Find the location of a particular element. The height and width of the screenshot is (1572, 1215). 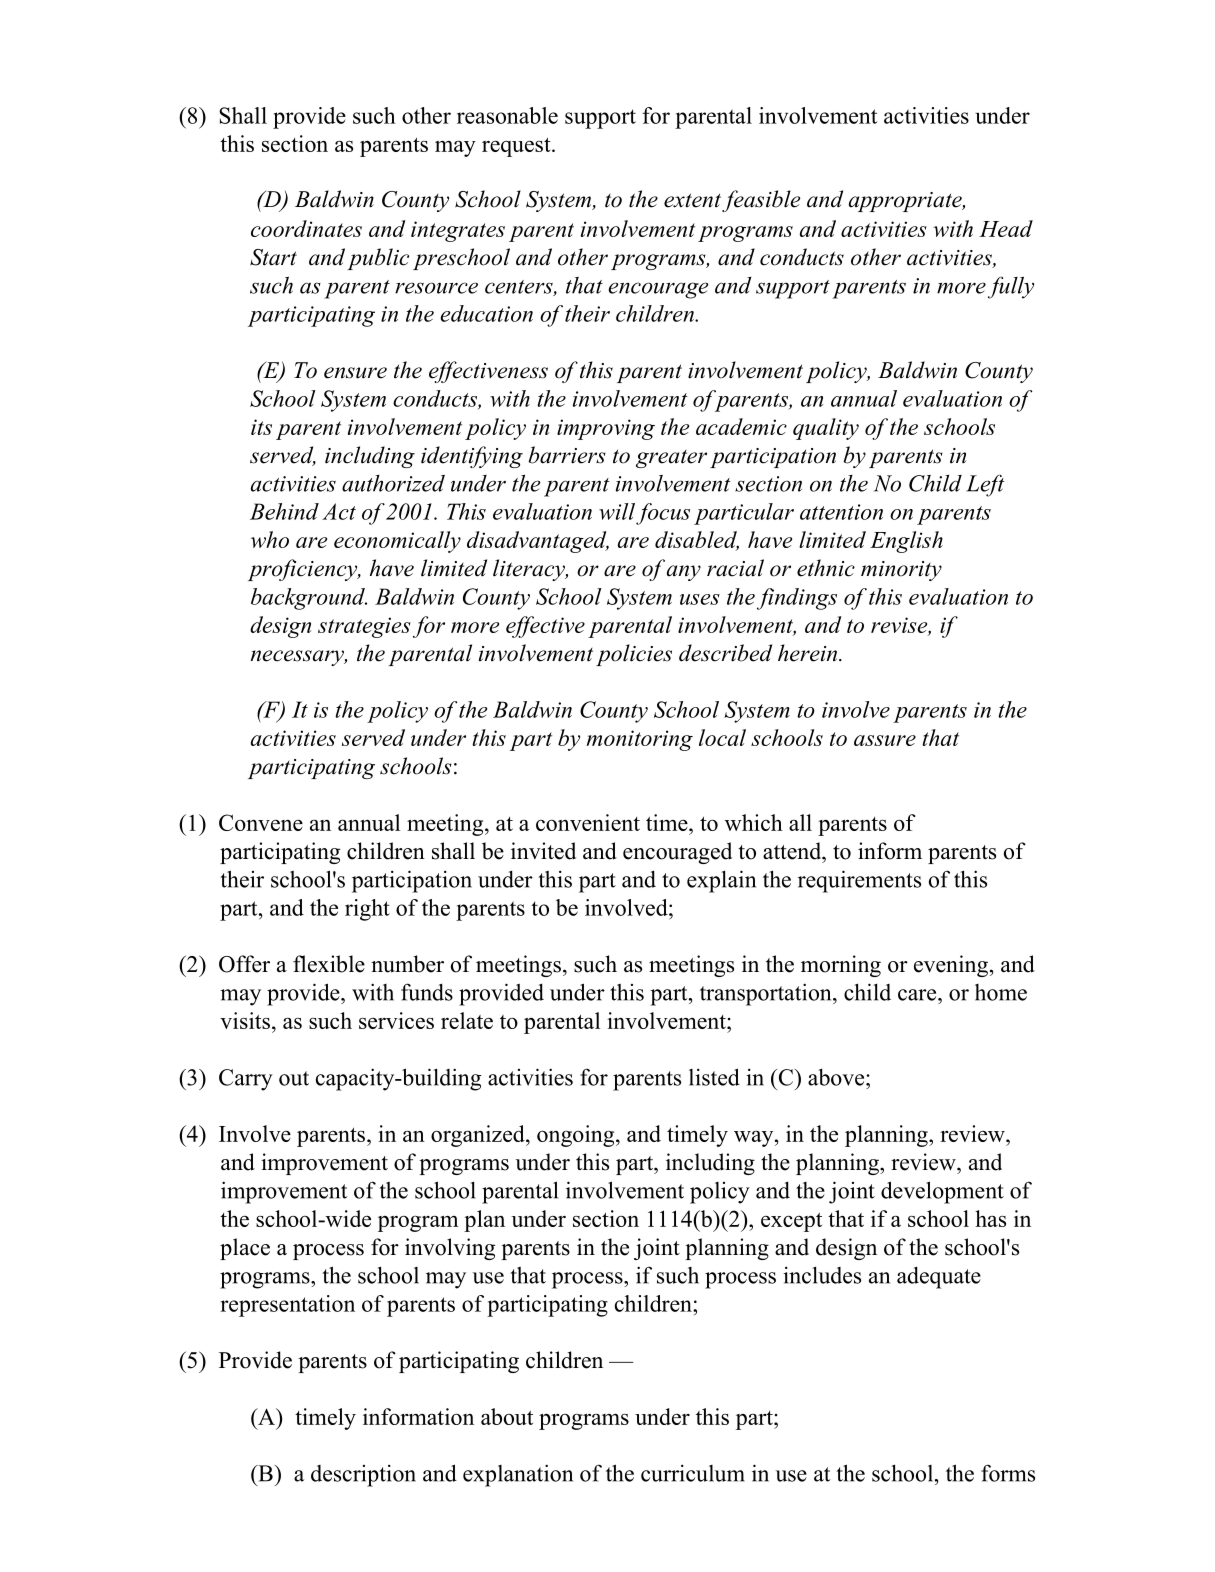

description is located at coordinates (363, 1476).
